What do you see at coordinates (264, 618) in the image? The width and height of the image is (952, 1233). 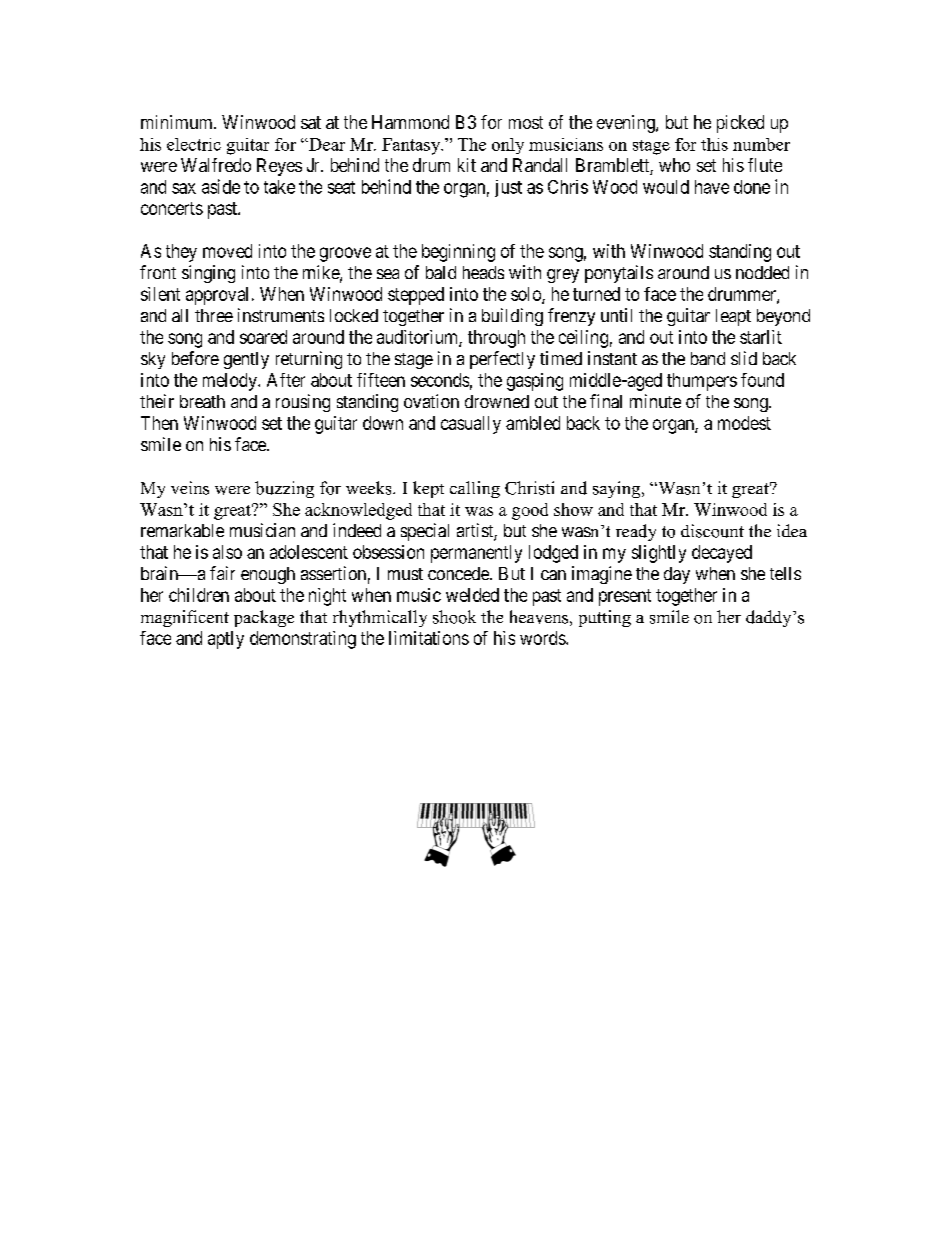 I see `package` at bounding box center [264, 618].
